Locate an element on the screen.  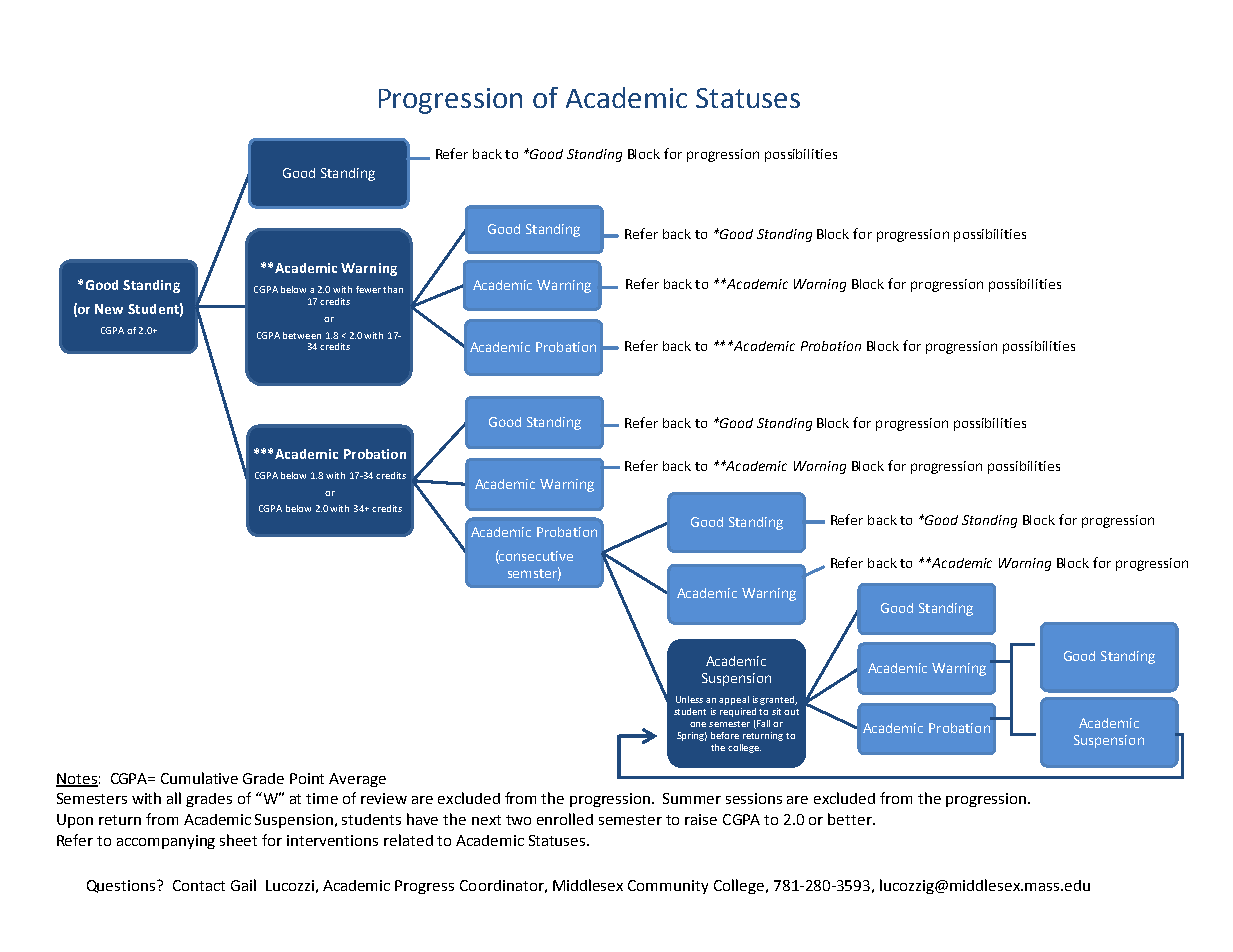
New is located at coordinates (109, 309).
